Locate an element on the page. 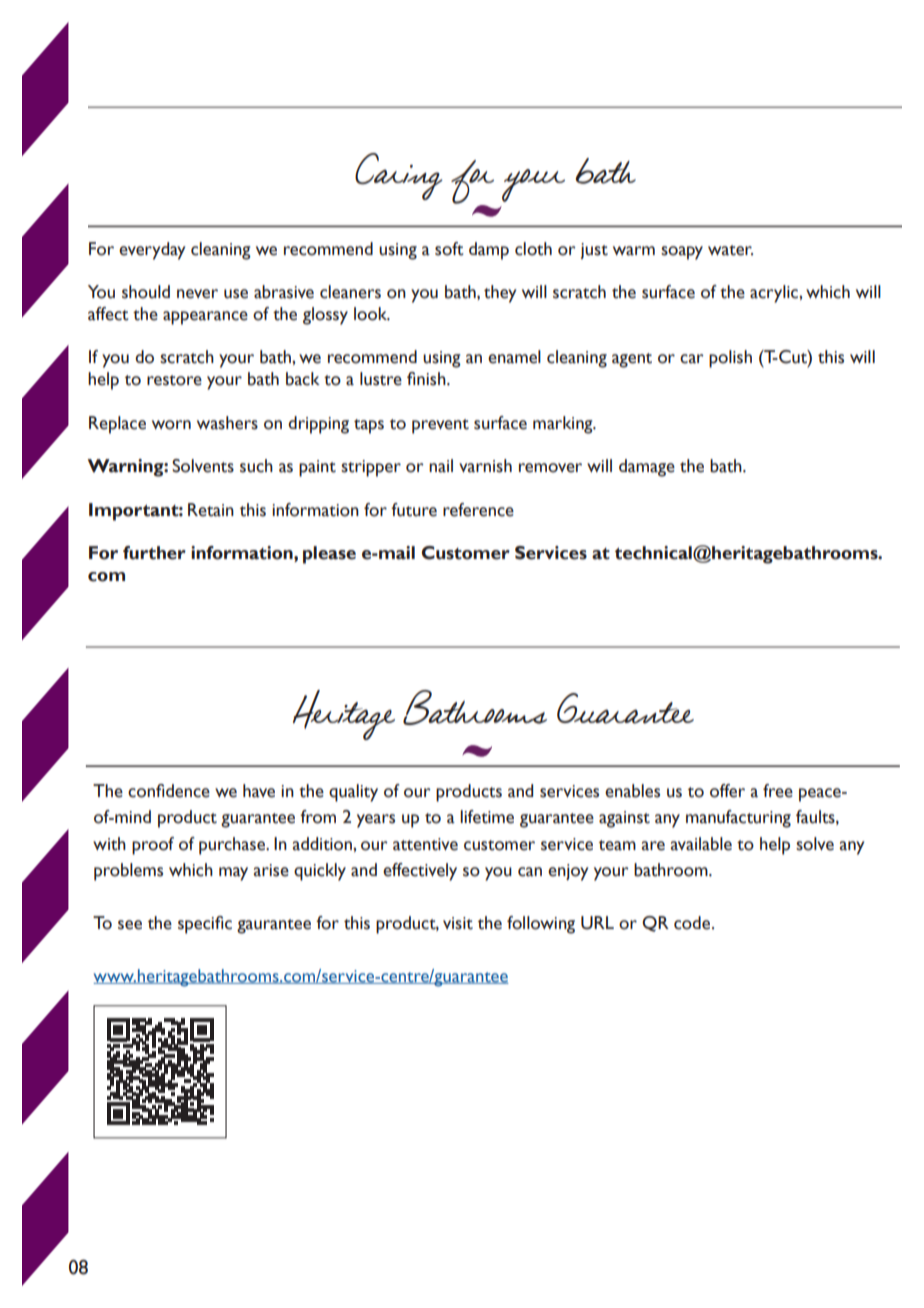  Caring is located at coordinates (399, 176).
